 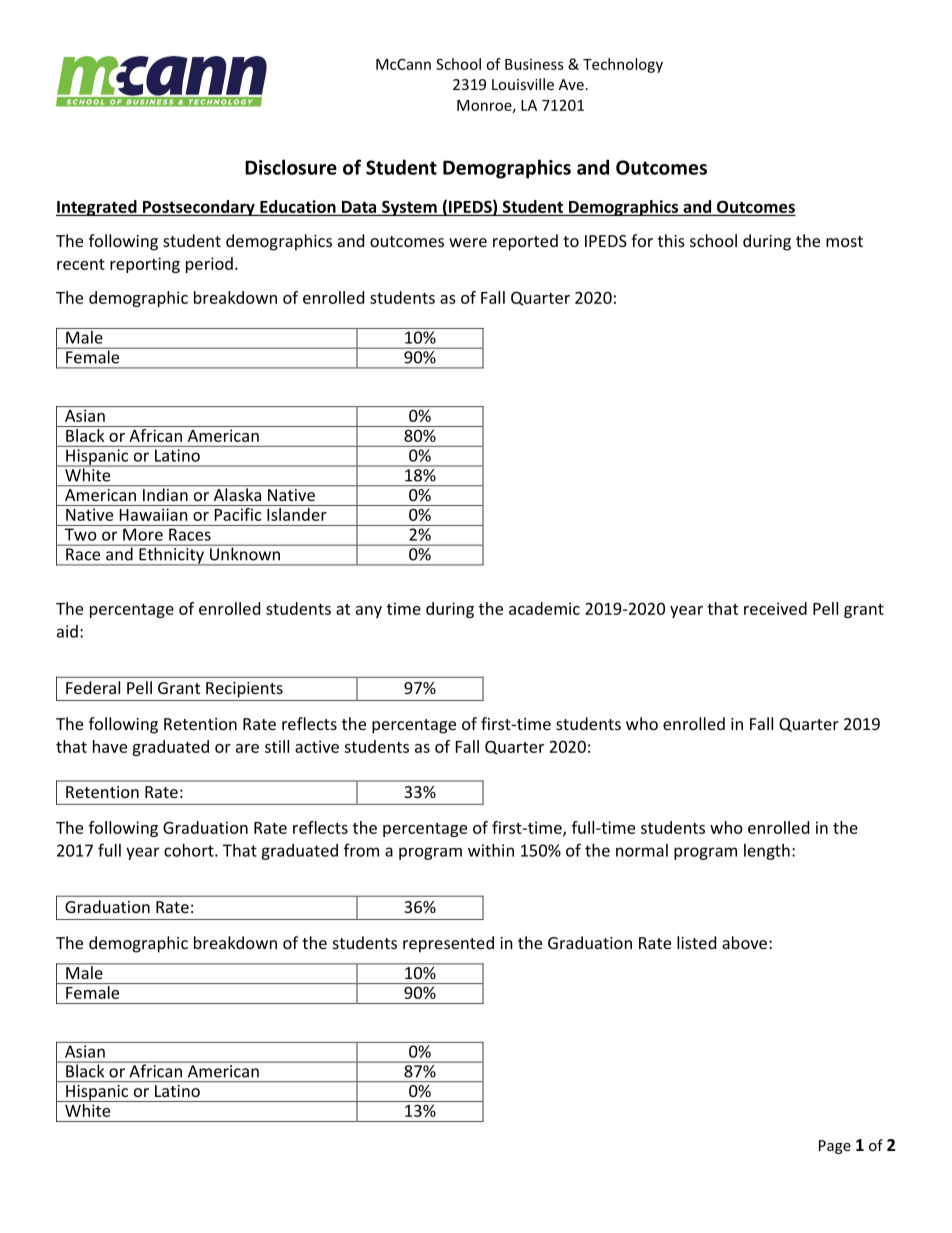 What do you see at coordinates (671, 240) in the image?
I see `this` at bounding box center [671, 240].
